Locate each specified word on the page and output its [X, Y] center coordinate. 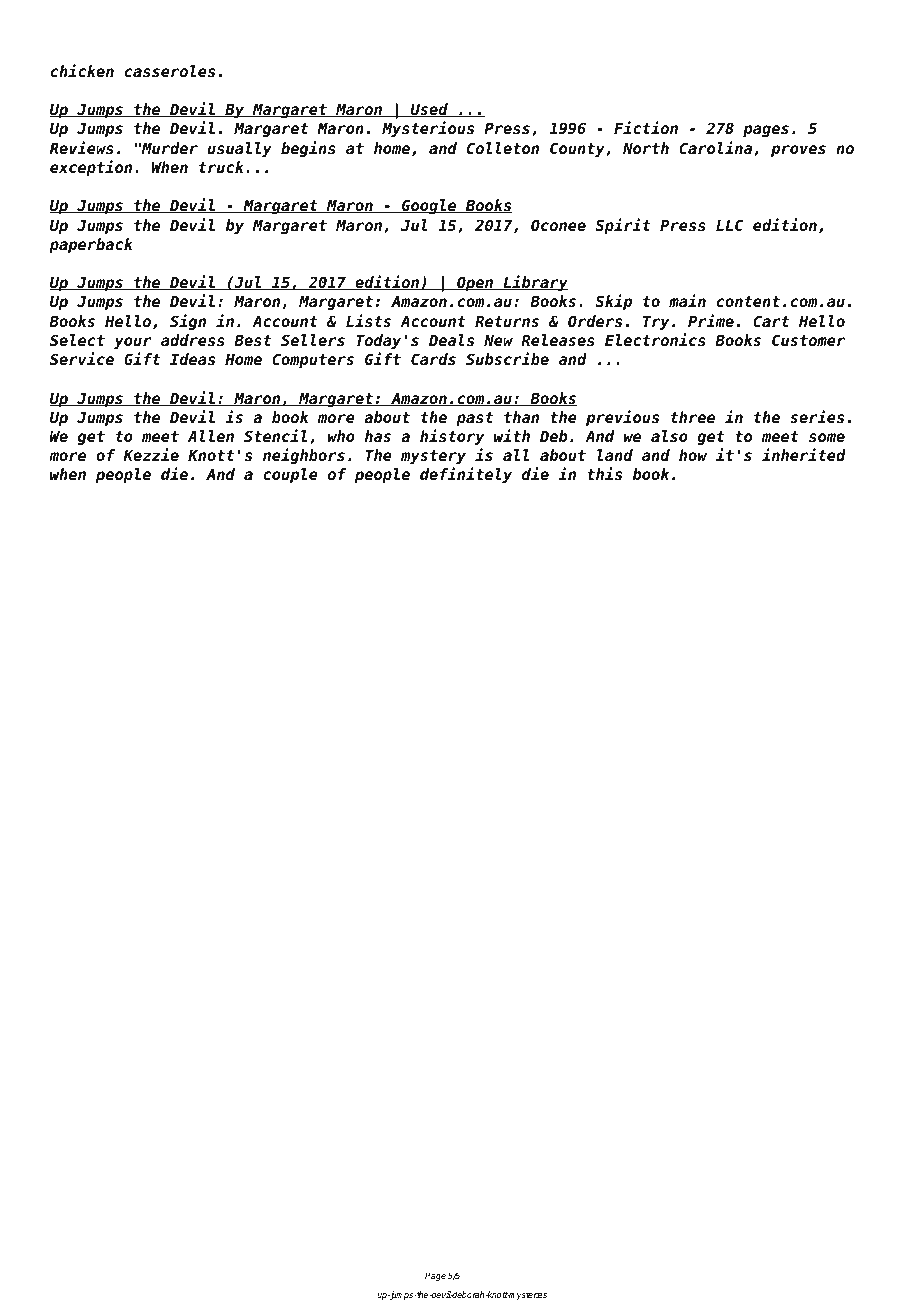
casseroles [170, 71]
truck [223, 167]
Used [429, 110]
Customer [808, 340]
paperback [91, 246]
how [693, 455]
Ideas [192, 359]
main [687, 300]
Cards [433, 359]
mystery [433, 457]
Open [475, 284]
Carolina [717, 148]
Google [429, 206]
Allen [211, 436]
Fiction [646, 127]
